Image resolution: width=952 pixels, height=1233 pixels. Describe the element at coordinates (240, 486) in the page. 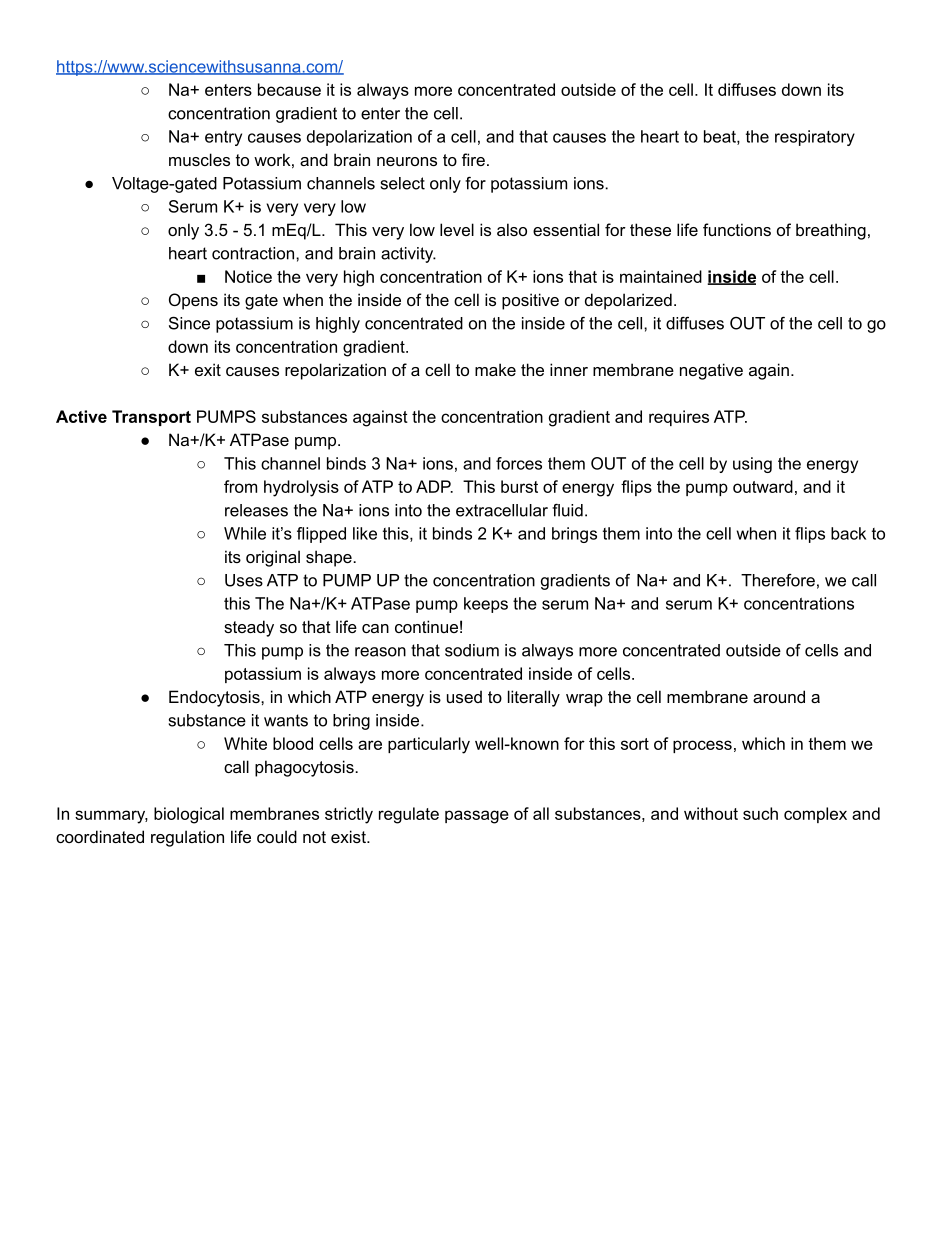

I see `from` at that location.
